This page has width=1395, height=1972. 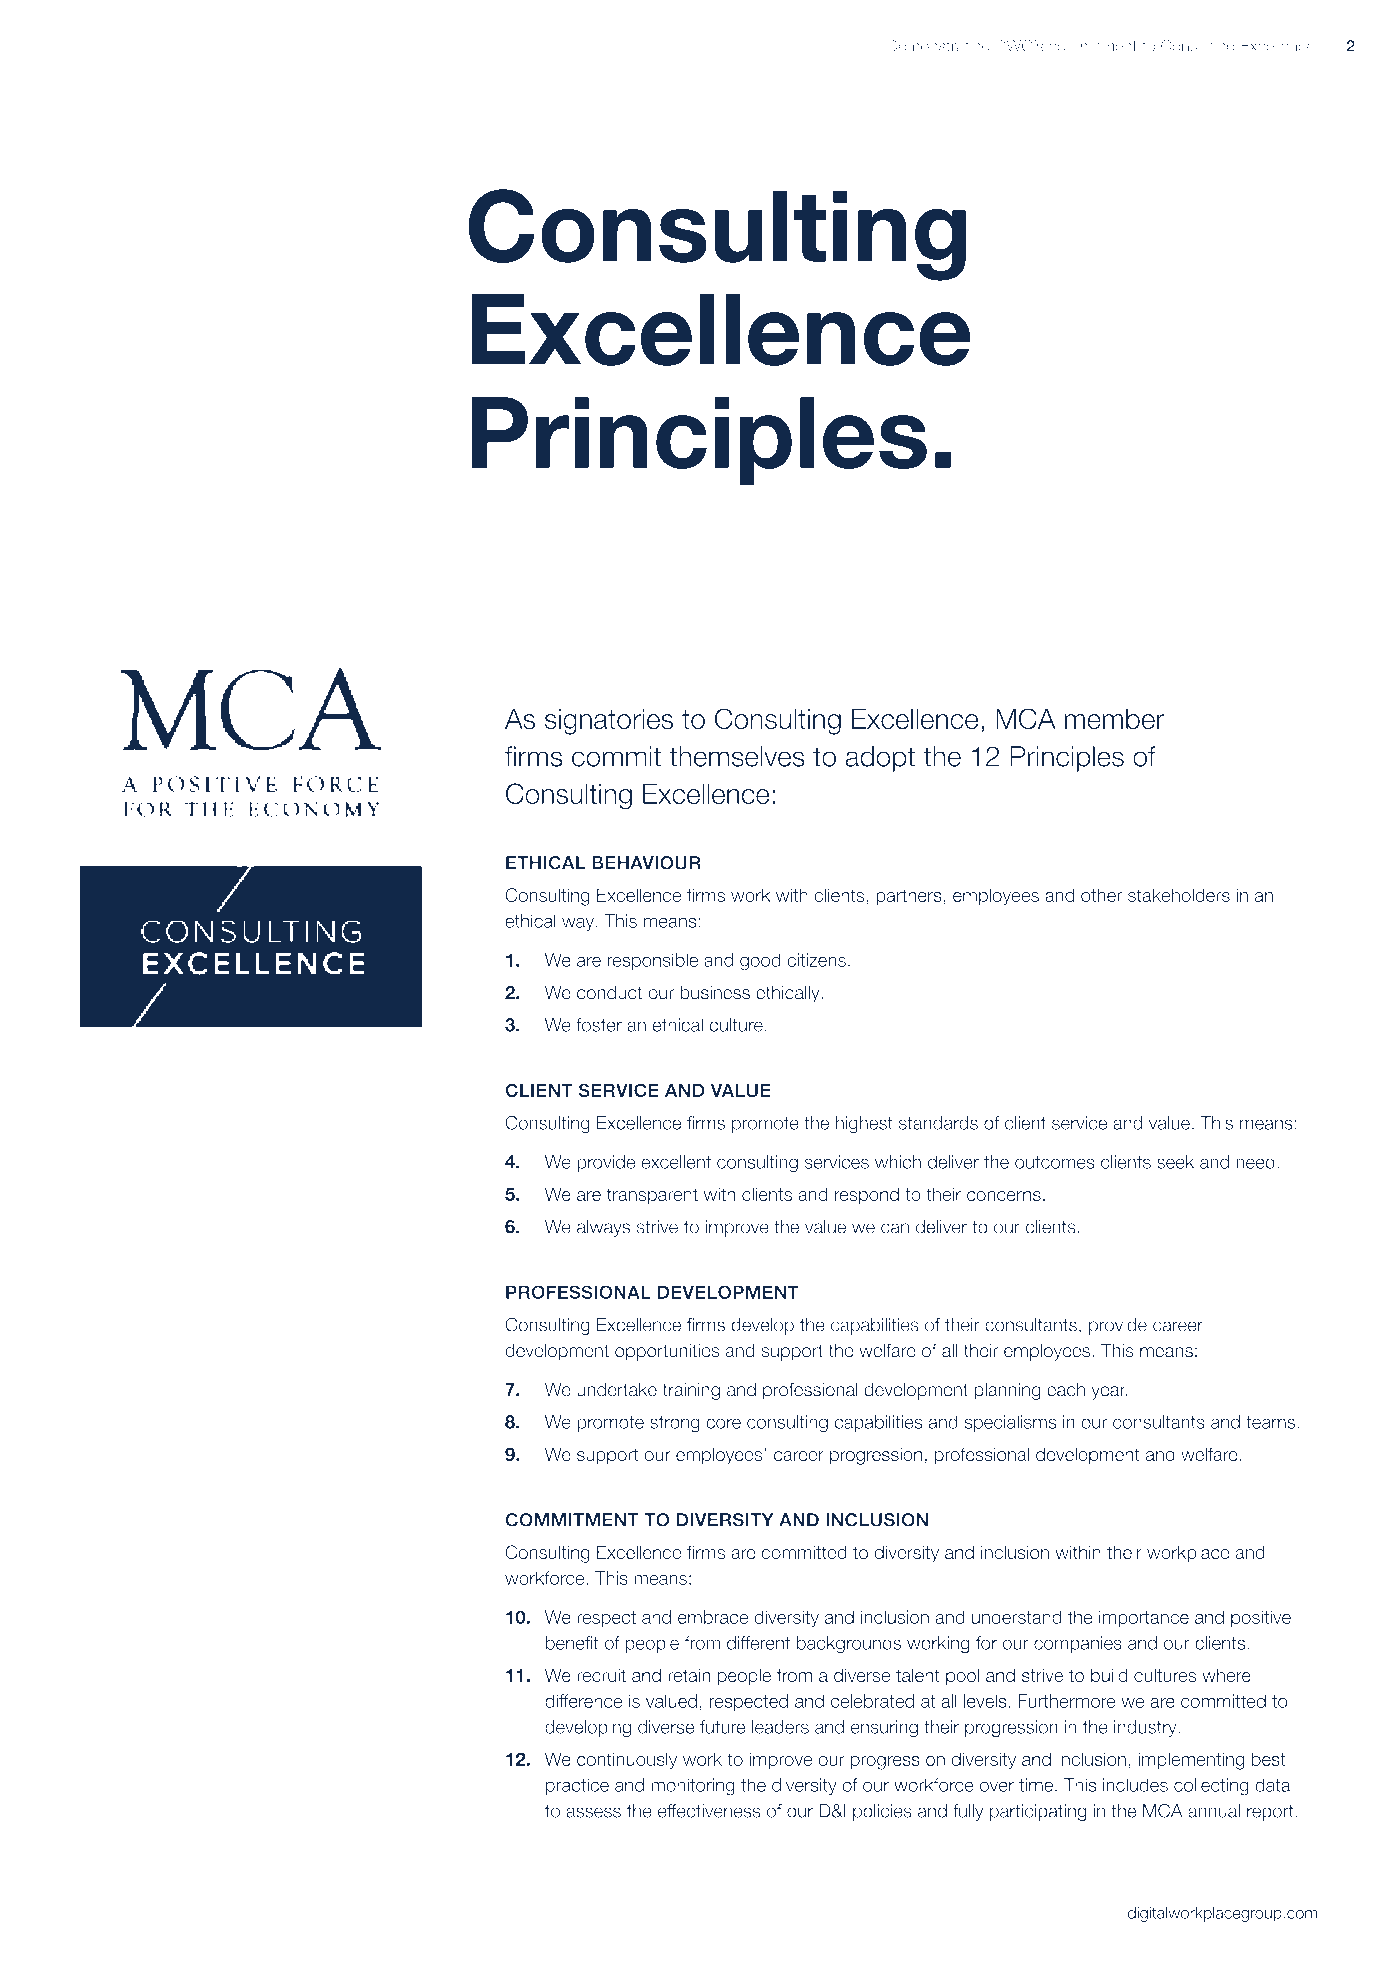 What do you see at coordinates (895, 1228) in the page?
I see `can` at bounding box center [895, 1228].
